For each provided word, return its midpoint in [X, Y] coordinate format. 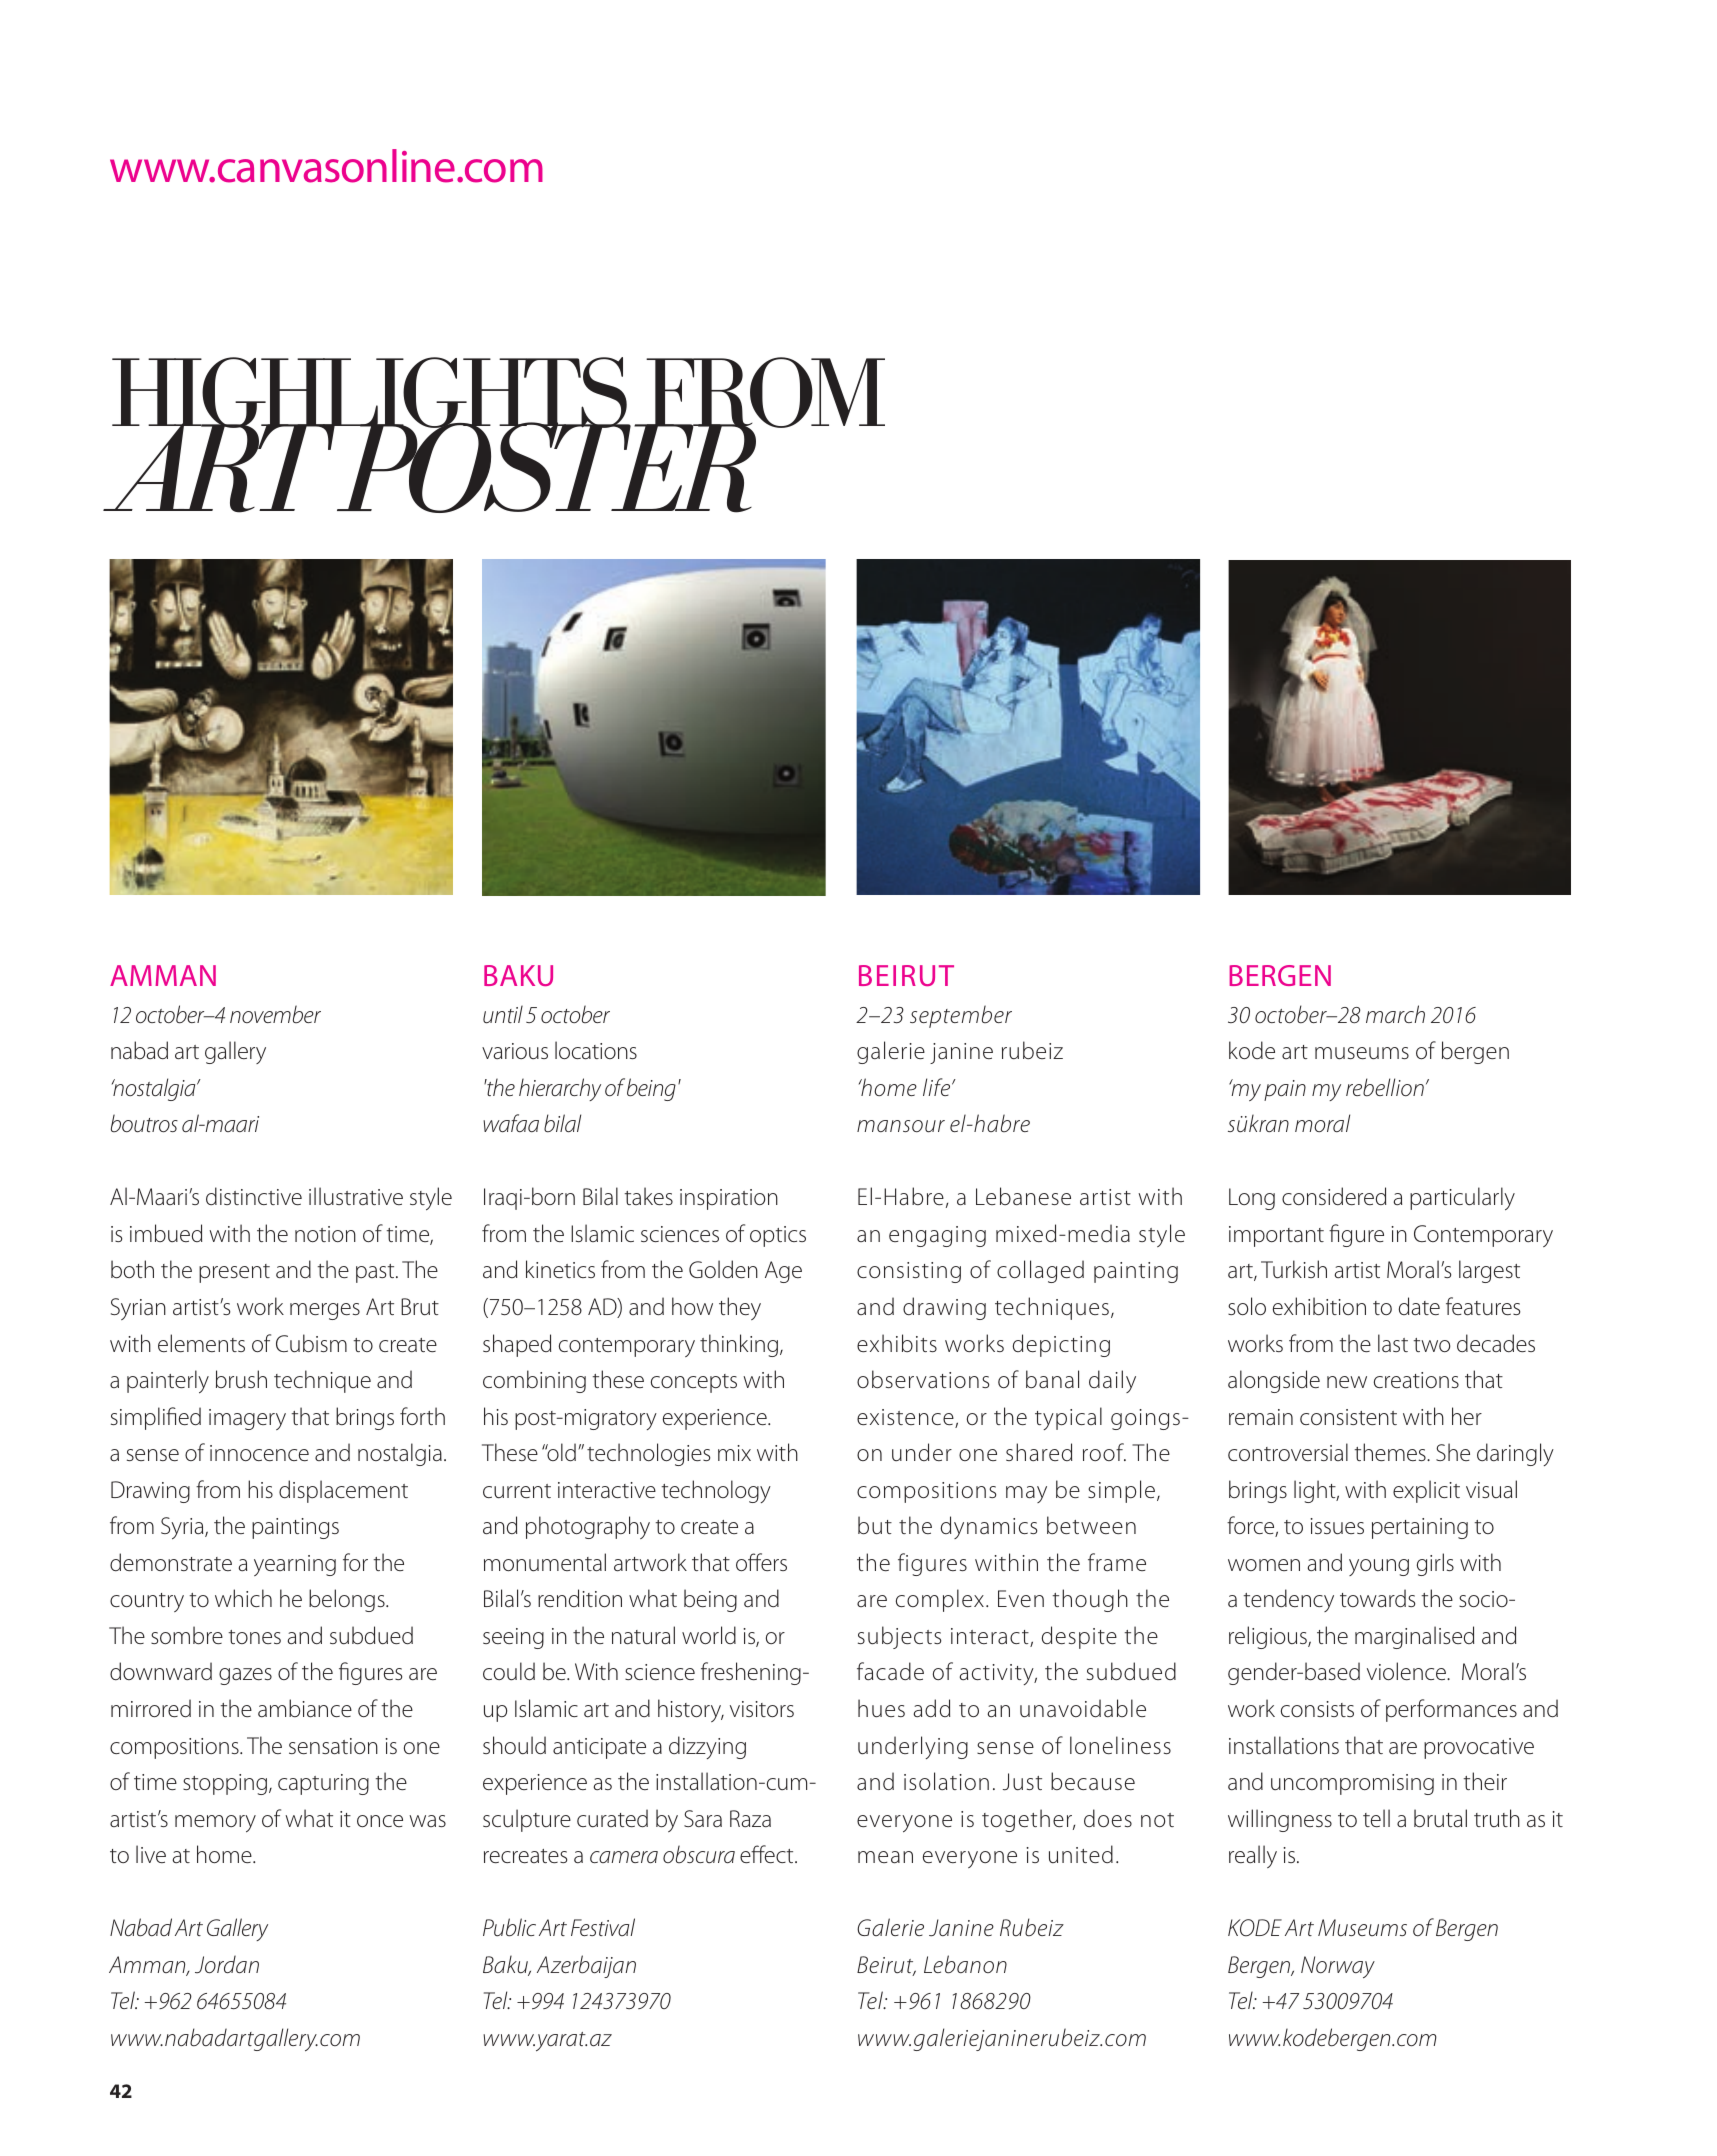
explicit [1426, 1491]
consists [1317, 1709]
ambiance [305, 1708]
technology [716, 1491]
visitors [762, 1709]
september [961, 1016]
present [234, 1273]
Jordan [227, 1964]
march [1395, 1014]
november [275, 1014]
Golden [723, 1269]
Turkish [1294, 1269]
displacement [343, 1491]
